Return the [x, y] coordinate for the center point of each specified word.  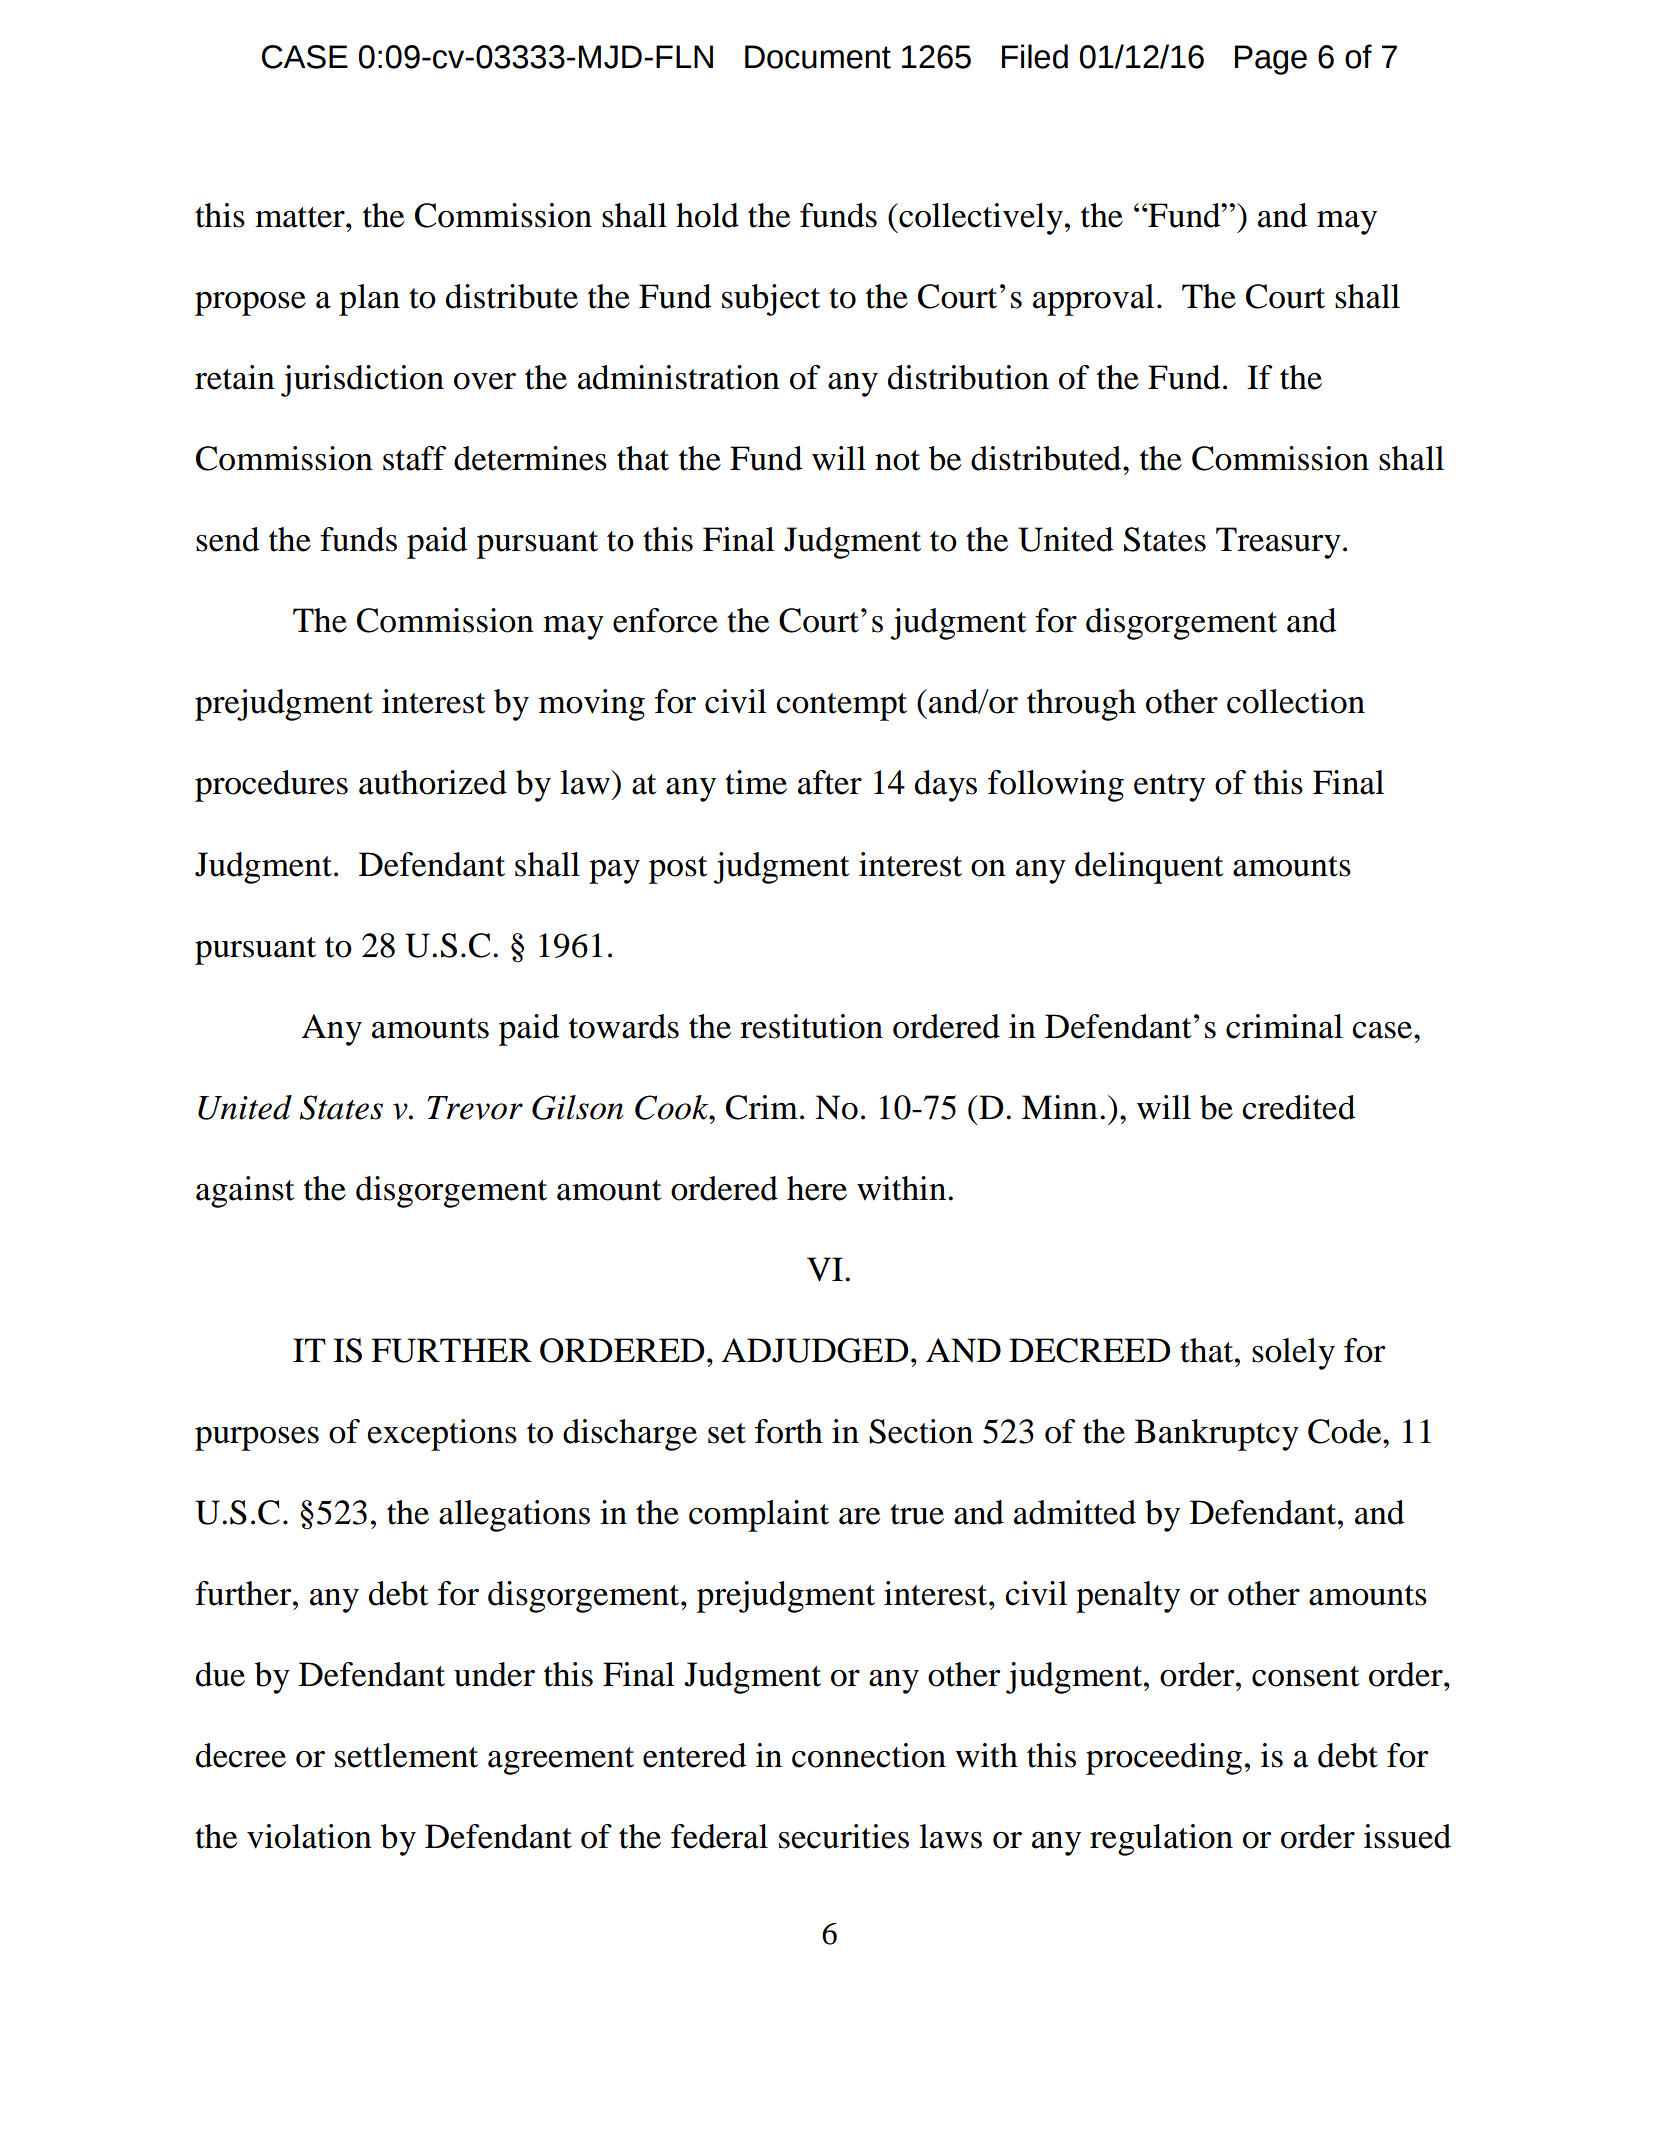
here [817, 1188]
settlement [406, 1755]
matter [301, 217]
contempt [841, 707]
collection [1296, 701]
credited [1299, 1107]
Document [818, 57]
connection [869, 1755]
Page [1271, 60]
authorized [433, 782]
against [245, 1192]
